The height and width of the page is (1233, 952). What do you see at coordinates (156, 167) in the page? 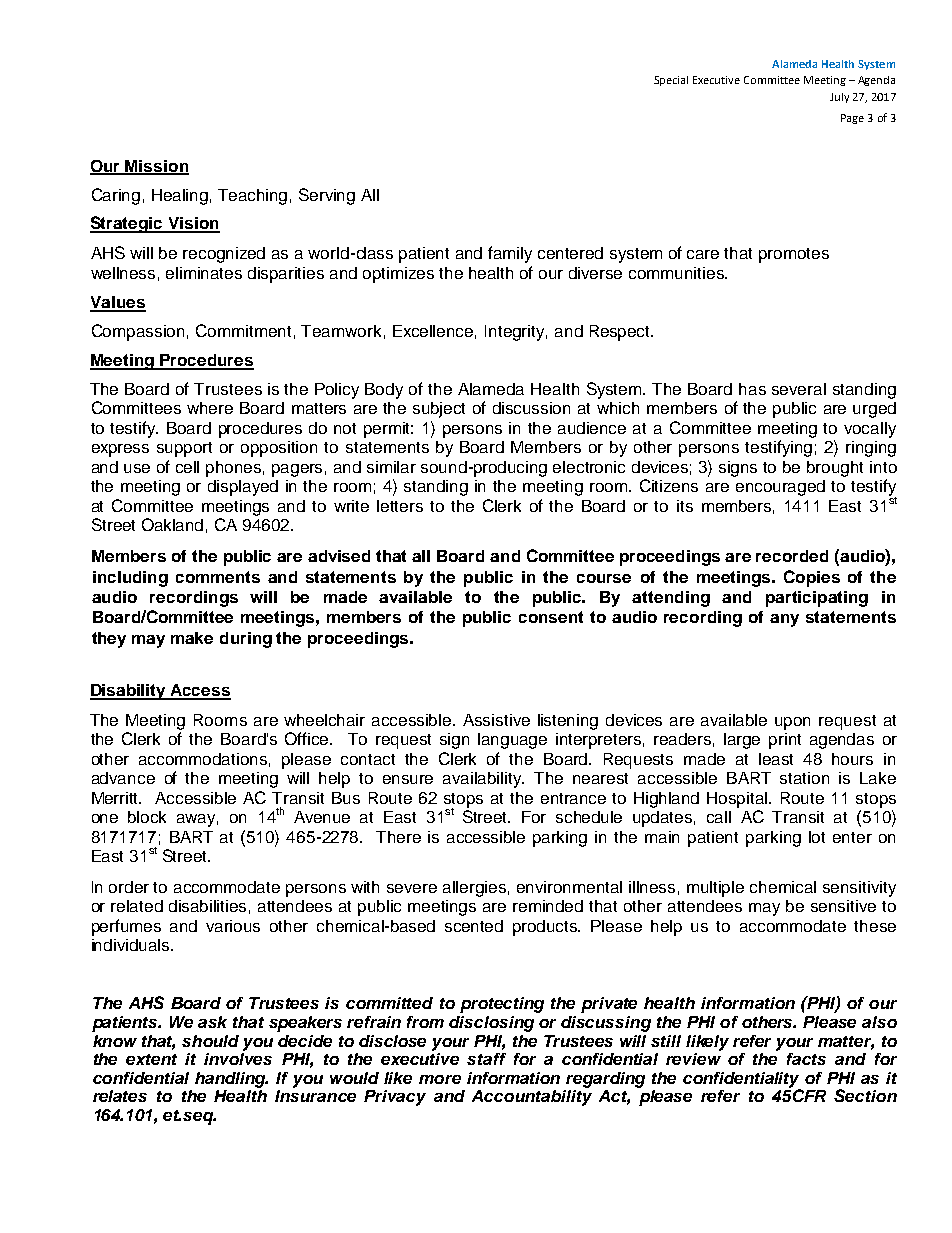
I see `Mission` at bounding box center [156, 167].
